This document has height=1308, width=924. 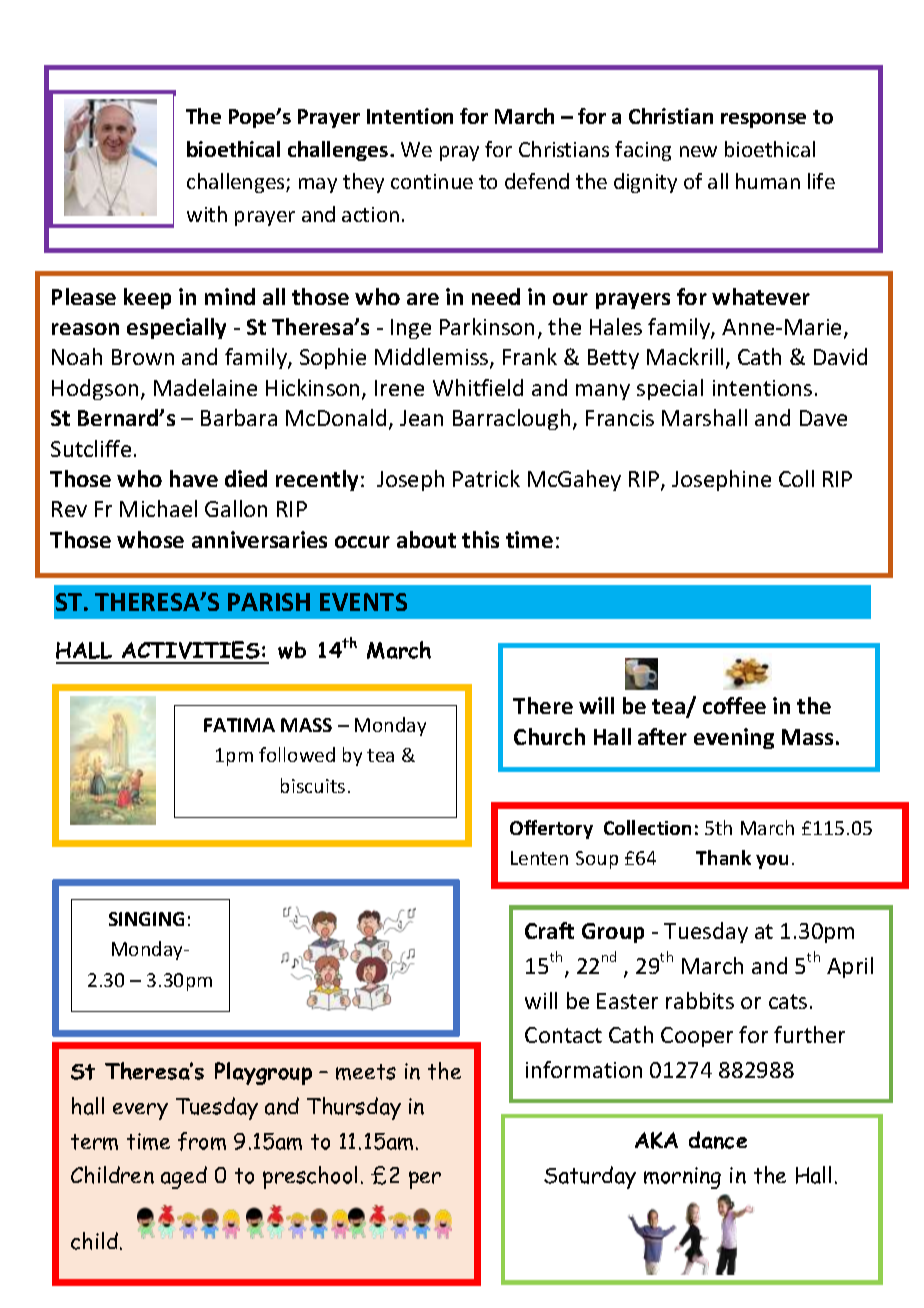 What do you see at coordinates (734, 705) in the document?
I see `coffee` at bounding box center [734, 705].
